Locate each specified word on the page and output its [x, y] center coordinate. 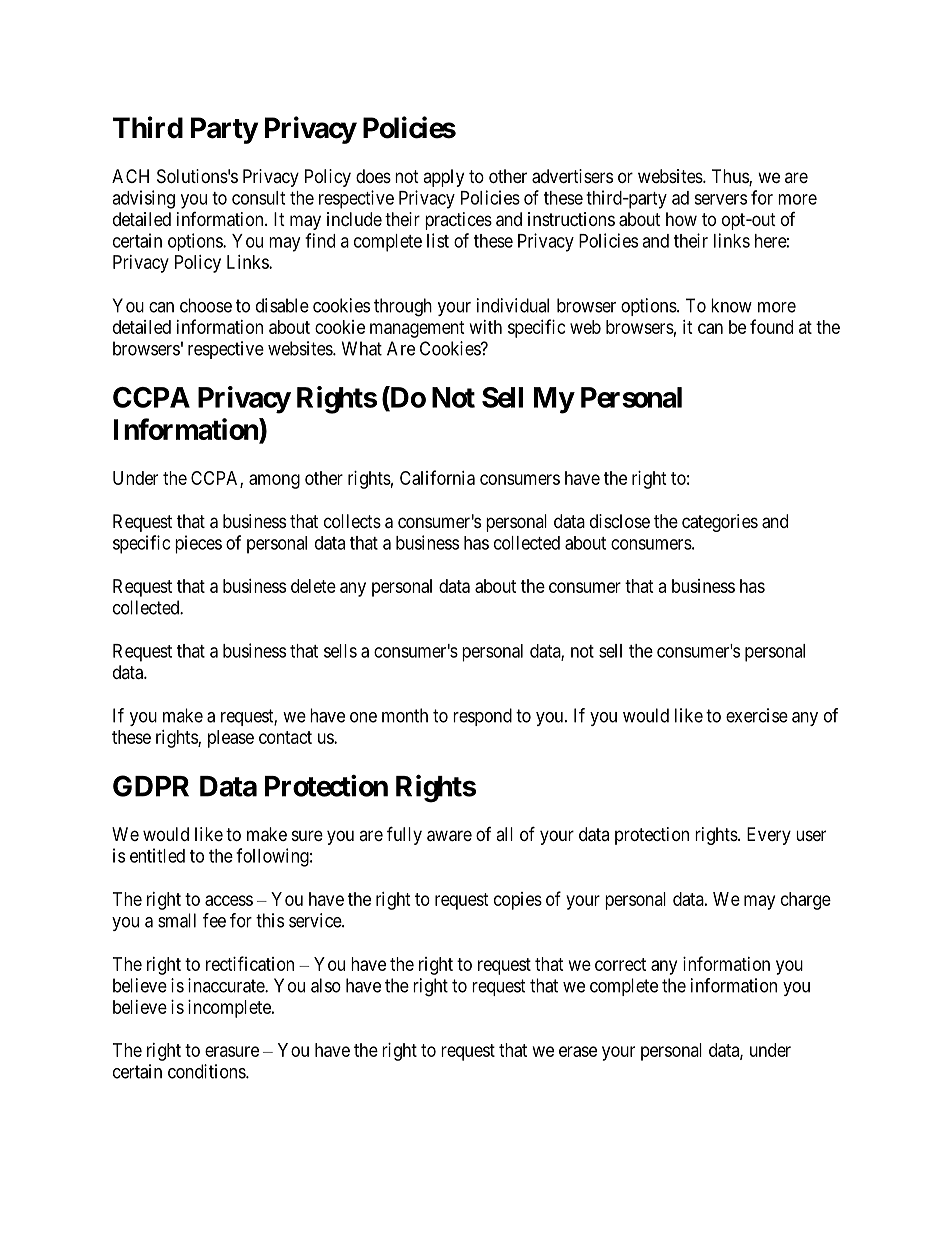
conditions [207, 1071]
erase [578, 1051]
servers [720, 199]
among [274, 481]
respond [482, 717]
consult [258, 198]
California [437, 477]
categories [720, 523]
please [231, 739]
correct [620, 964]
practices [458, 221]
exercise [757, 715]
